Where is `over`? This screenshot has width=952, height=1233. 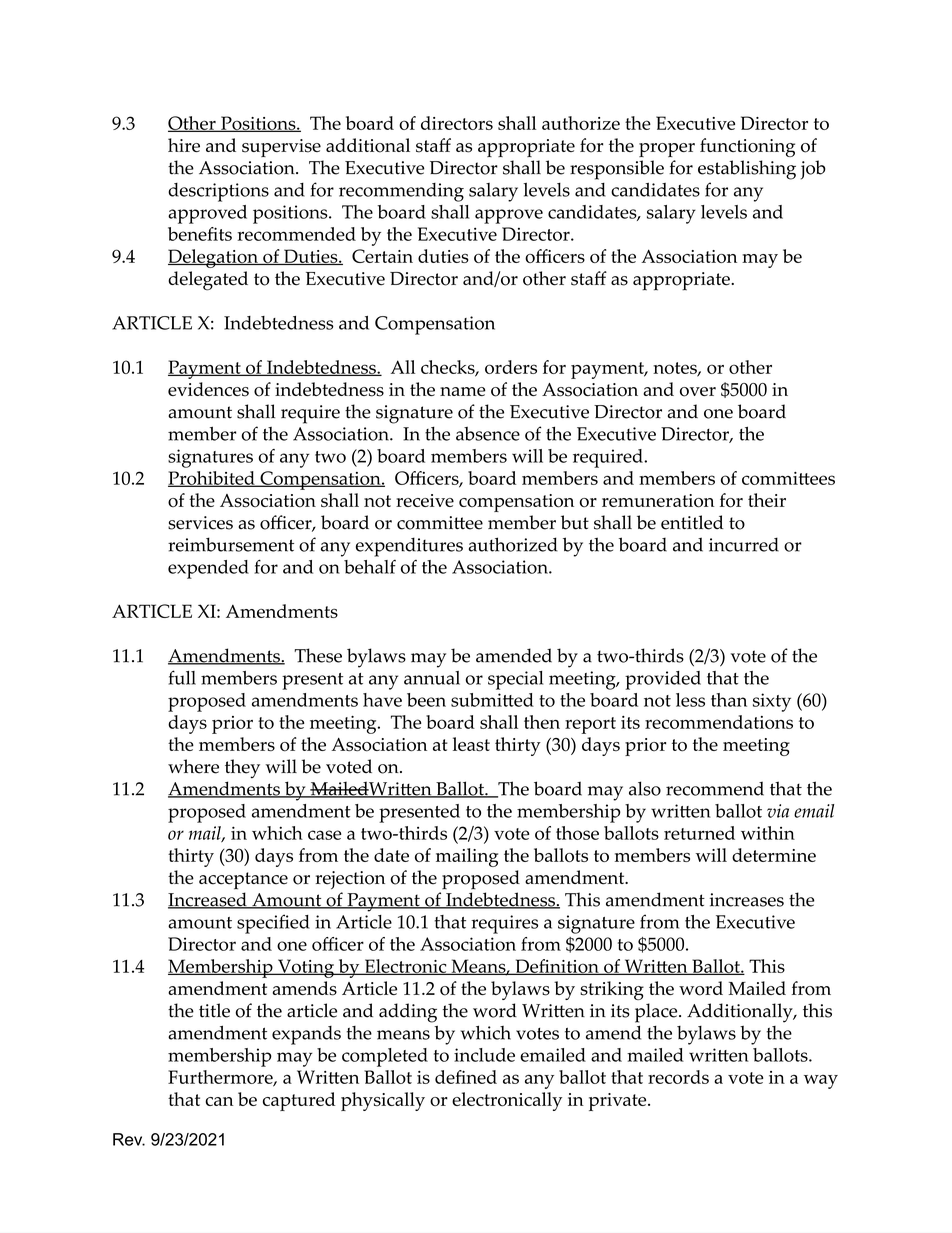 over is located at coordinates (698, 392).
